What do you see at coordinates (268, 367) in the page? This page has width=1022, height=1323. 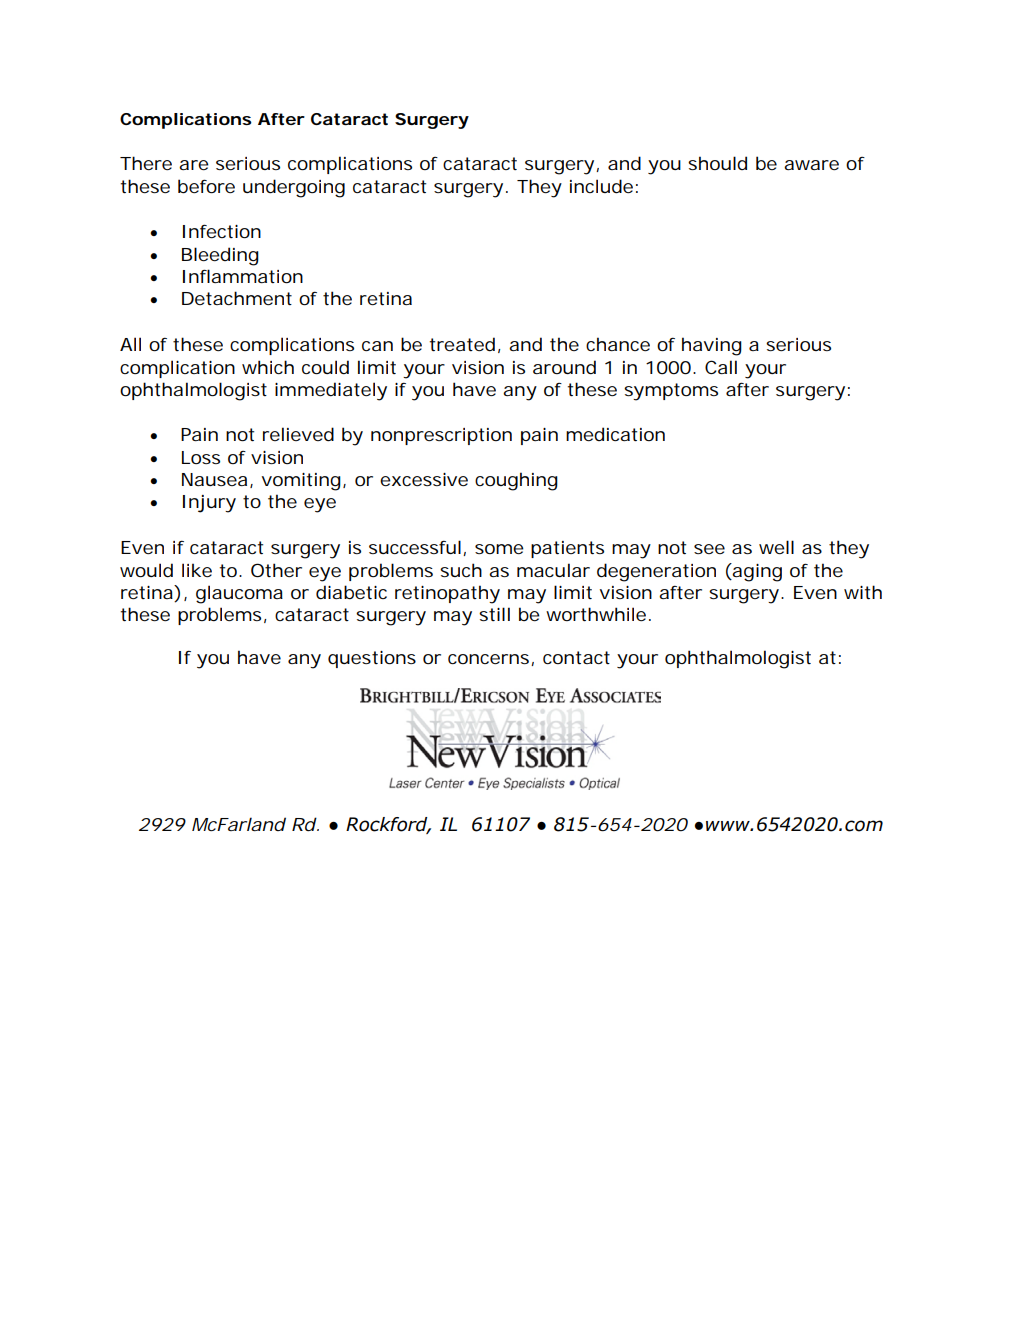 I see `which` at bounding box center [268, 367].
